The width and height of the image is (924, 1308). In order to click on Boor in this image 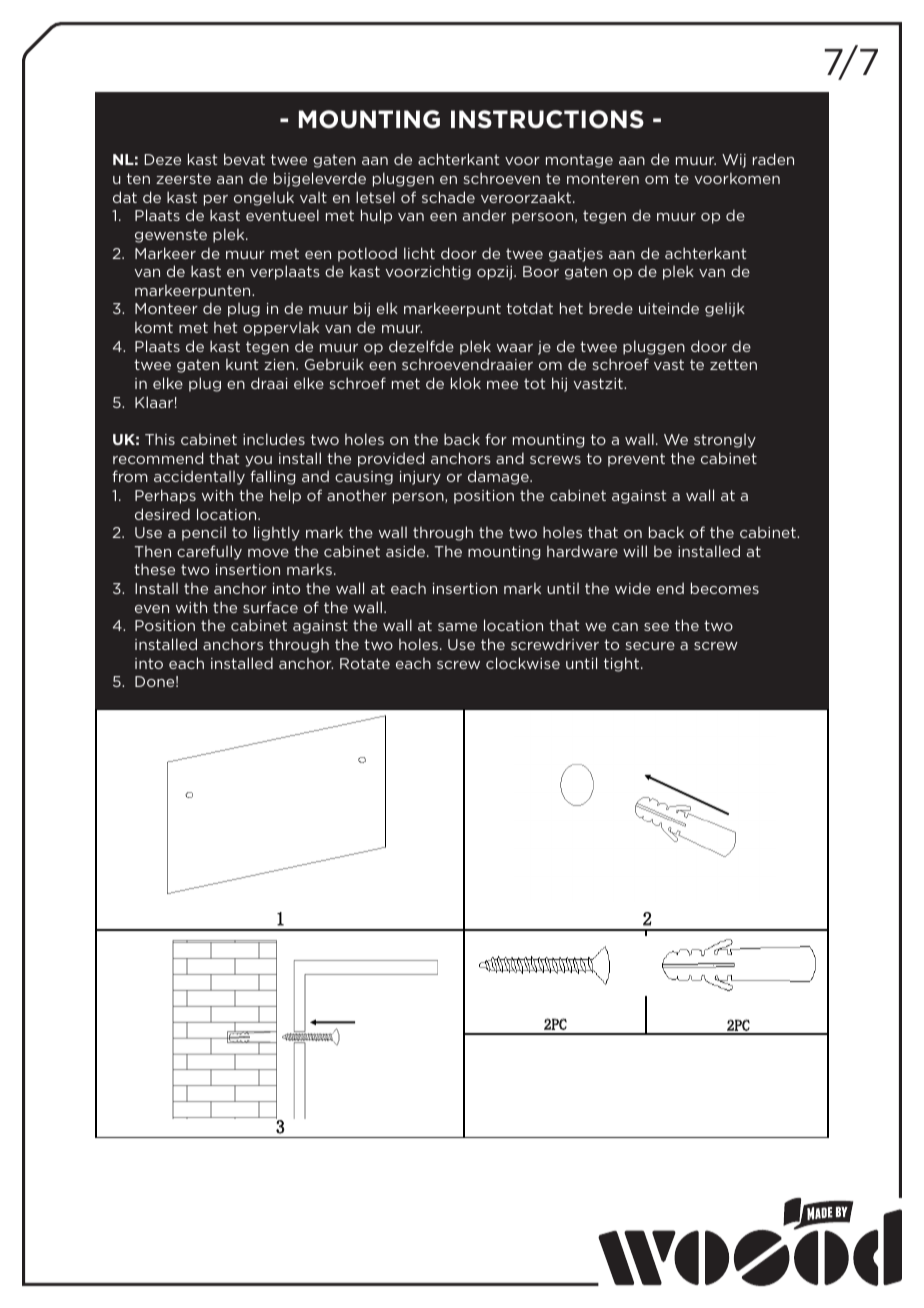, I will do `click(541, 271)`.
